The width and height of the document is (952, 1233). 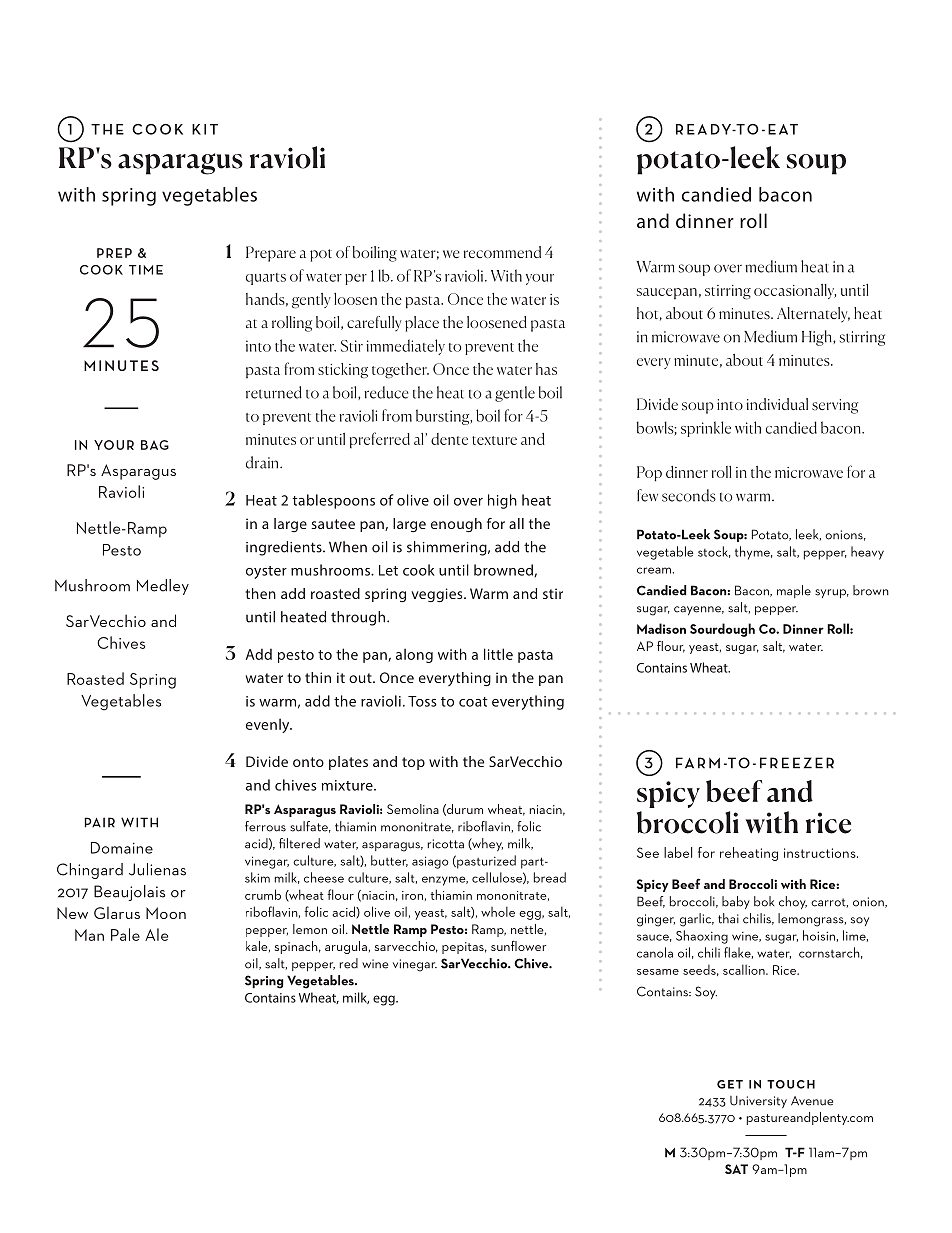 I want to click on University, so click(x=758, y=1102).
